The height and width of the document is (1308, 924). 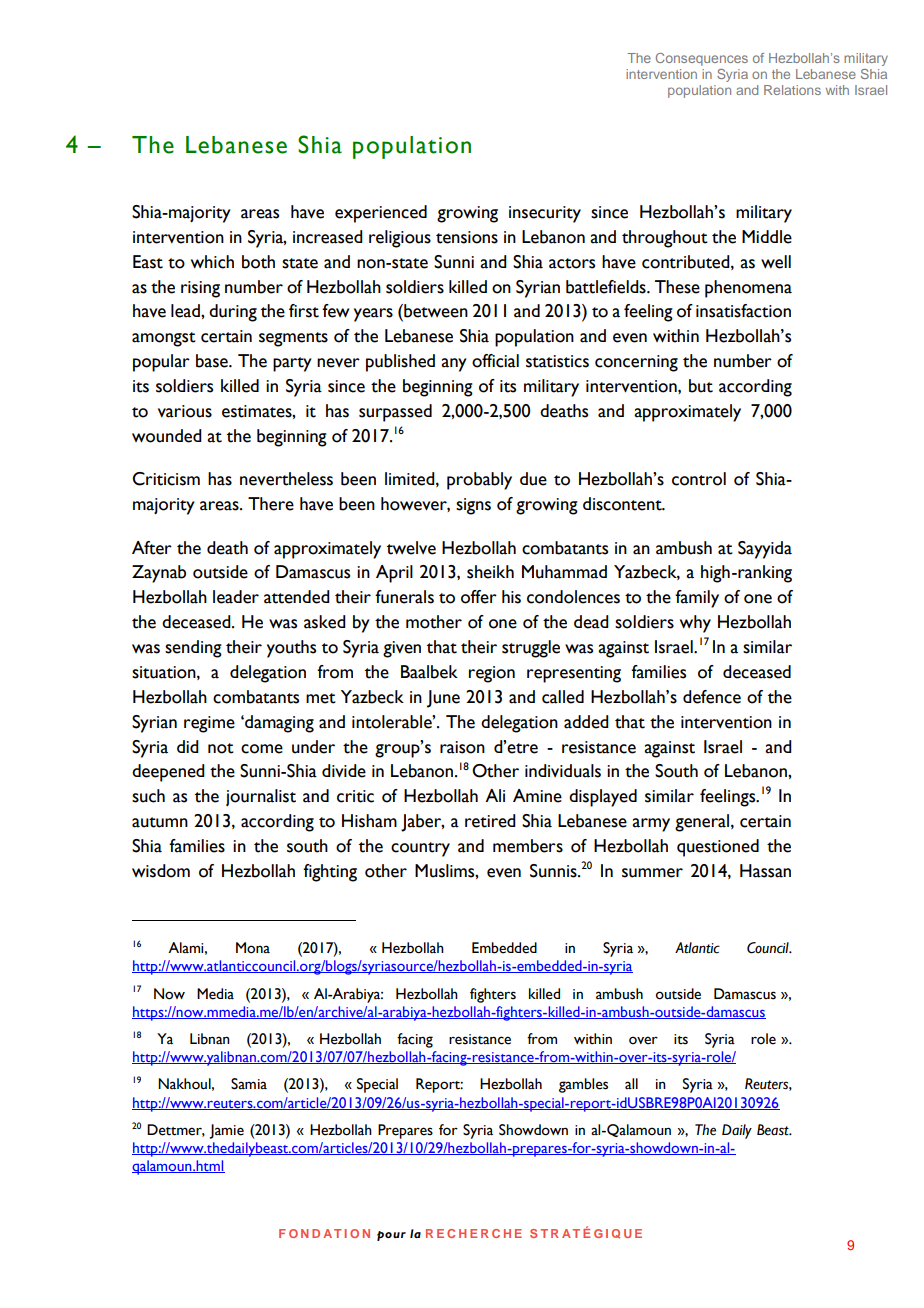 What do you see at coordinates (391, 1236) in the document?
I see `pour` at bounding box center [391, 1236].
